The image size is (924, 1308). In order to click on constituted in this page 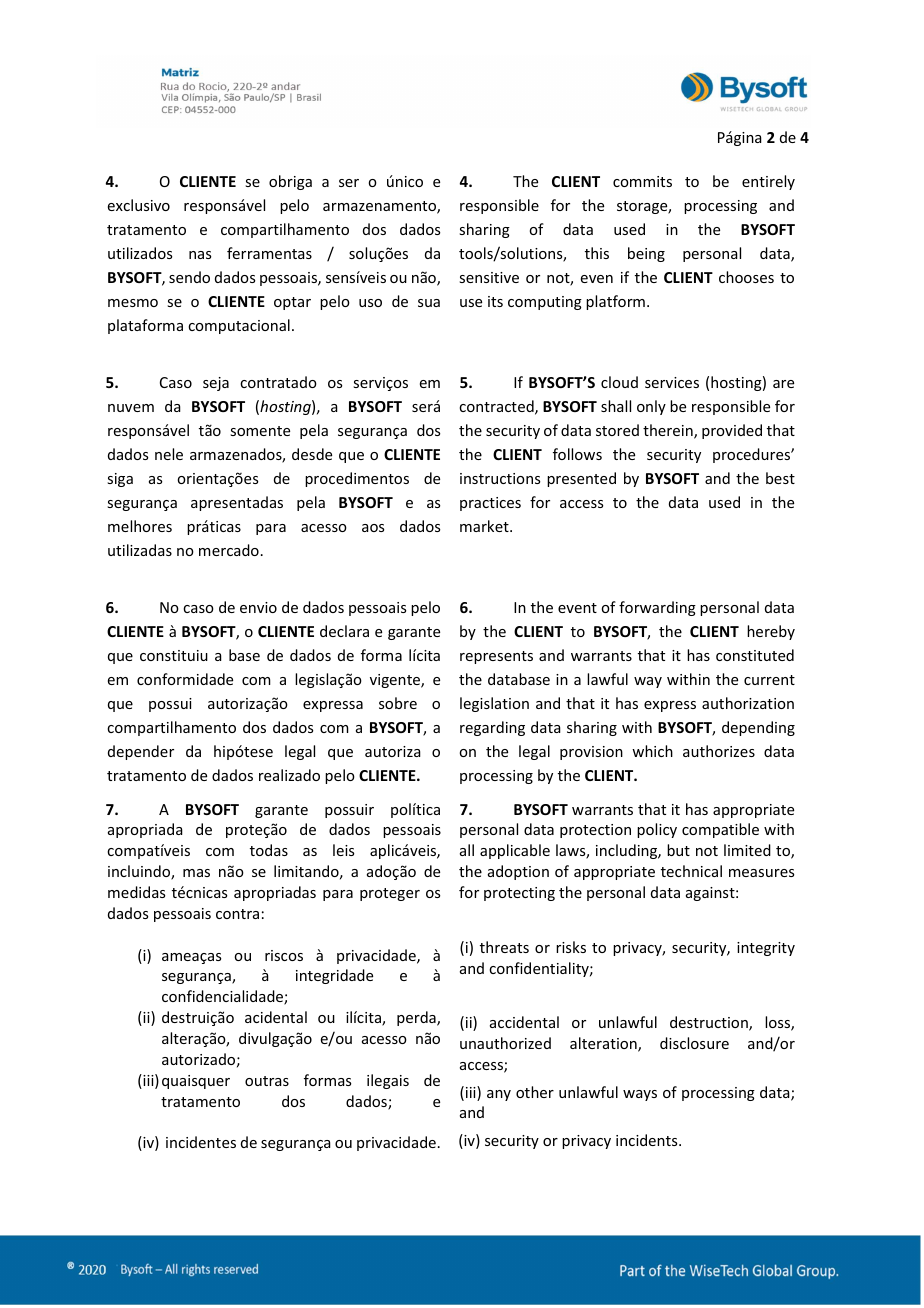, I will do `click(755, 655)`.
